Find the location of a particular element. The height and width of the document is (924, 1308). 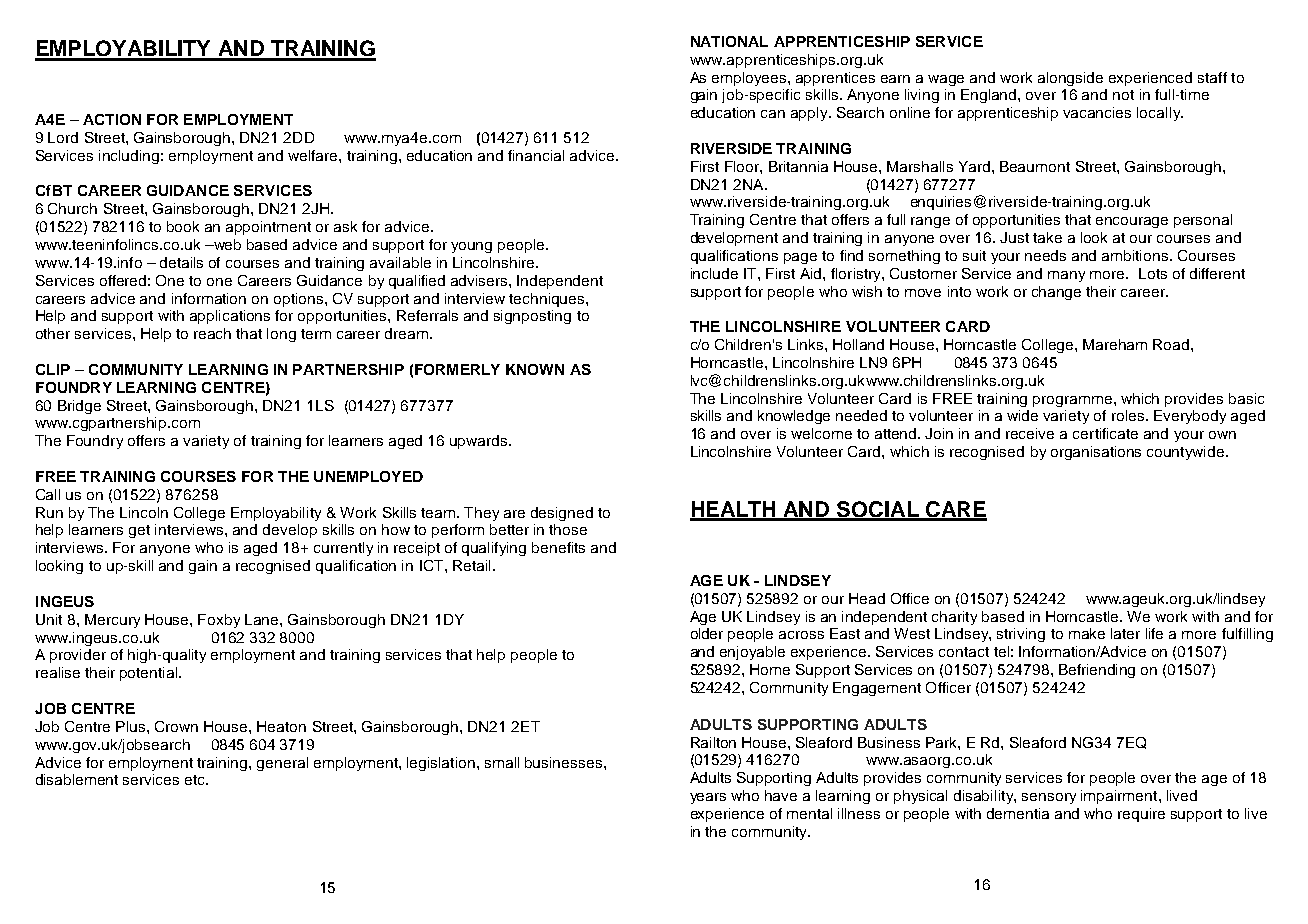

Croft is located at coordinates (185, 445).
